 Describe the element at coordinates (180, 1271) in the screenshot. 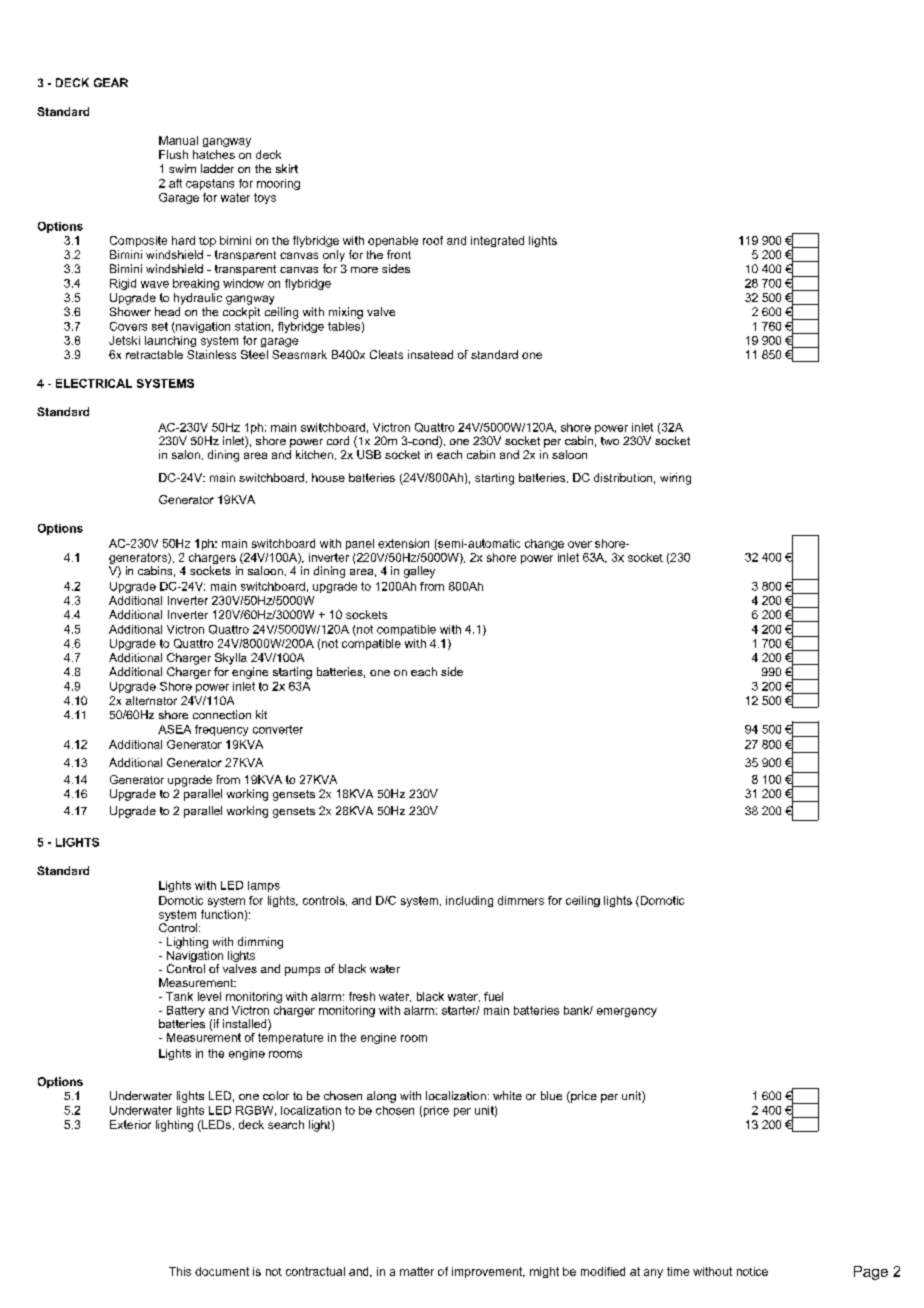

I see `This` at that location.
